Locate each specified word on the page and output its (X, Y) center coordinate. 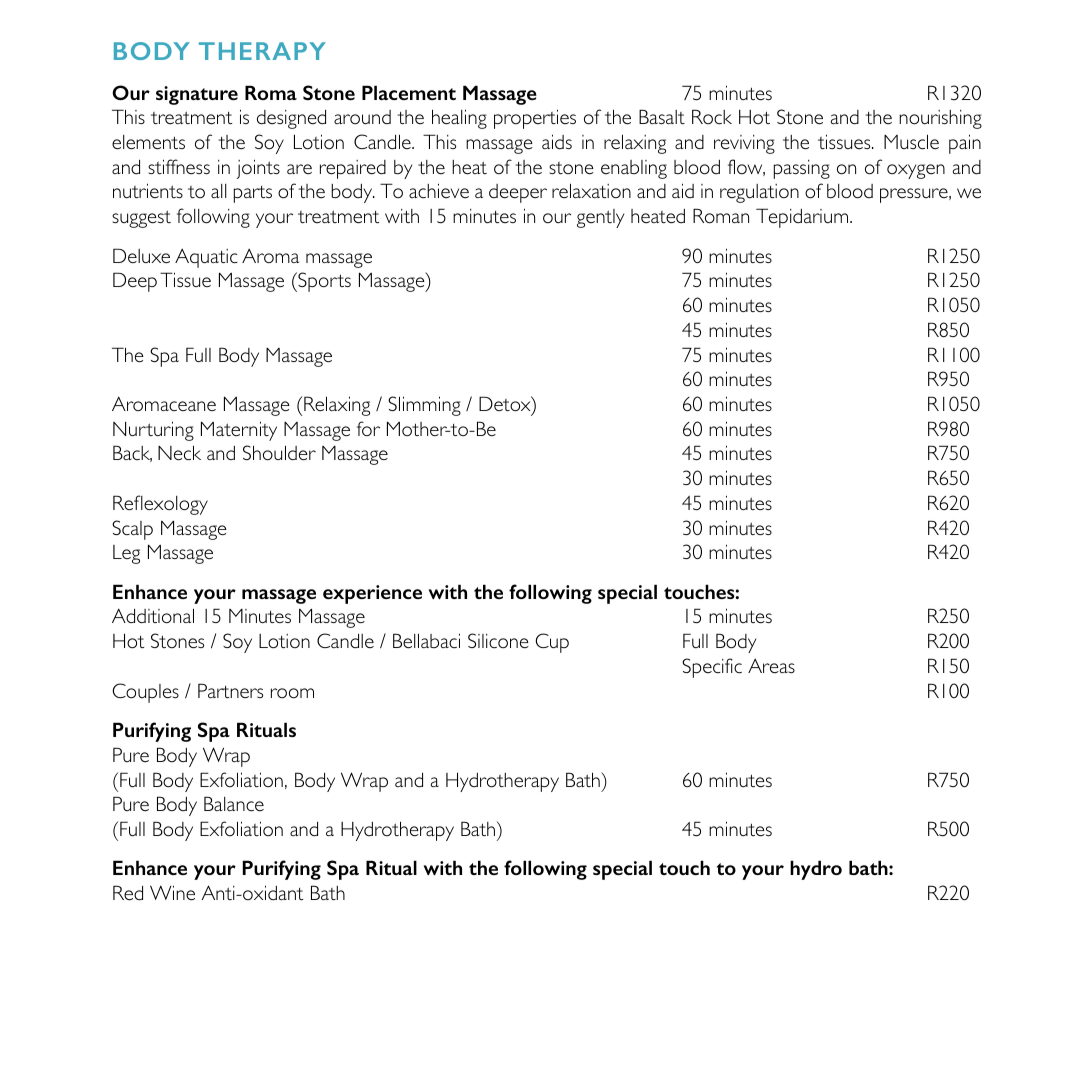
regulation (759, 193)
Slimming (424, 406)
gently (600, 218)
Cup (552, 643)
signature (197, 95)
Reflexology (160, 505)
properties (535, 119)
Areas (771, 666)
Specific (712, 668)
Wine (172, 893)
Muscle (911, 142)
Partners (230, 690)
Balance (234, 804)
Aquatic (206, 258)
